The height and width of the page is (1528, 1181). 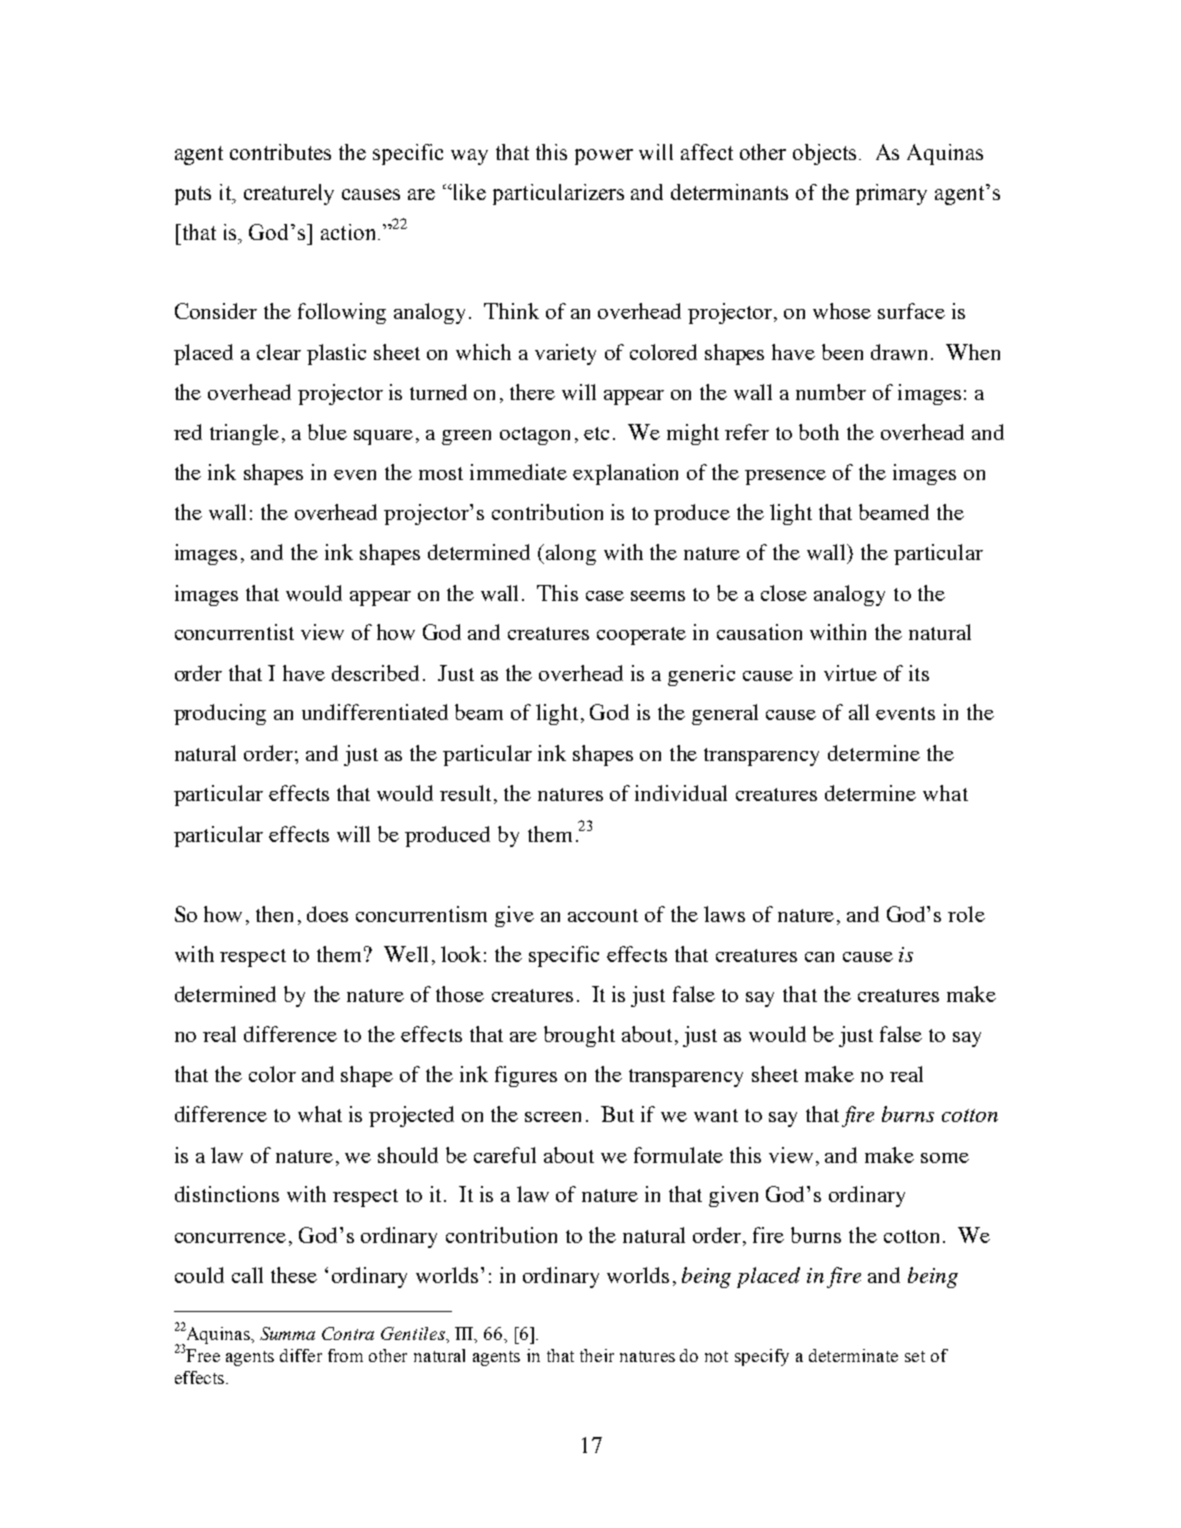 What do you see at coordinates (819, 957) in the page?
I see `can` at bounding box center [819, 957].
